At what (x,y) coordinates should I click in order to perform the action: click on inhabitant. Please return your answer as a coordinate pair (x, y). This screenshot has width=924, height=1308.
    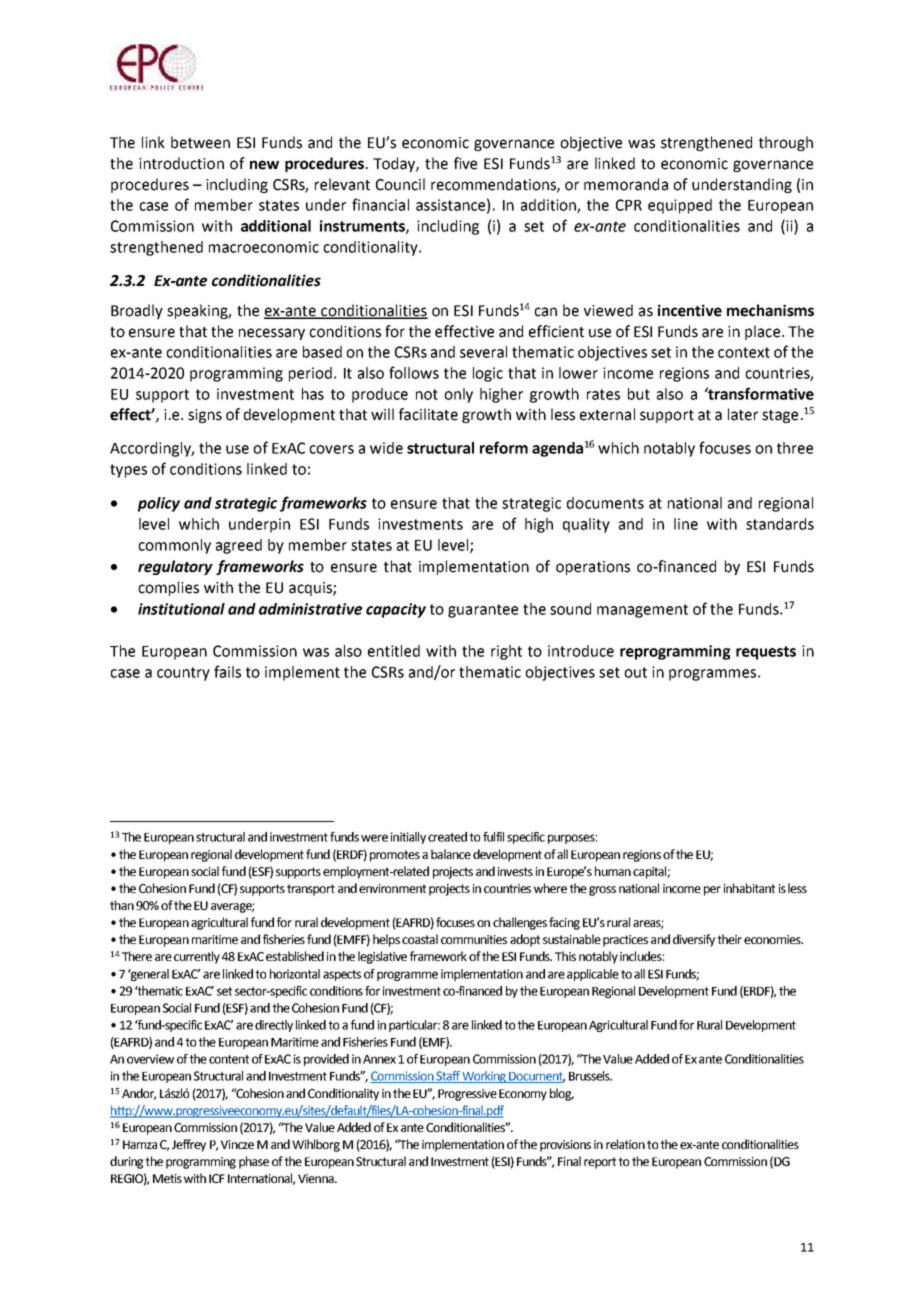
    Looking at the image, I should click on (749, 888).
